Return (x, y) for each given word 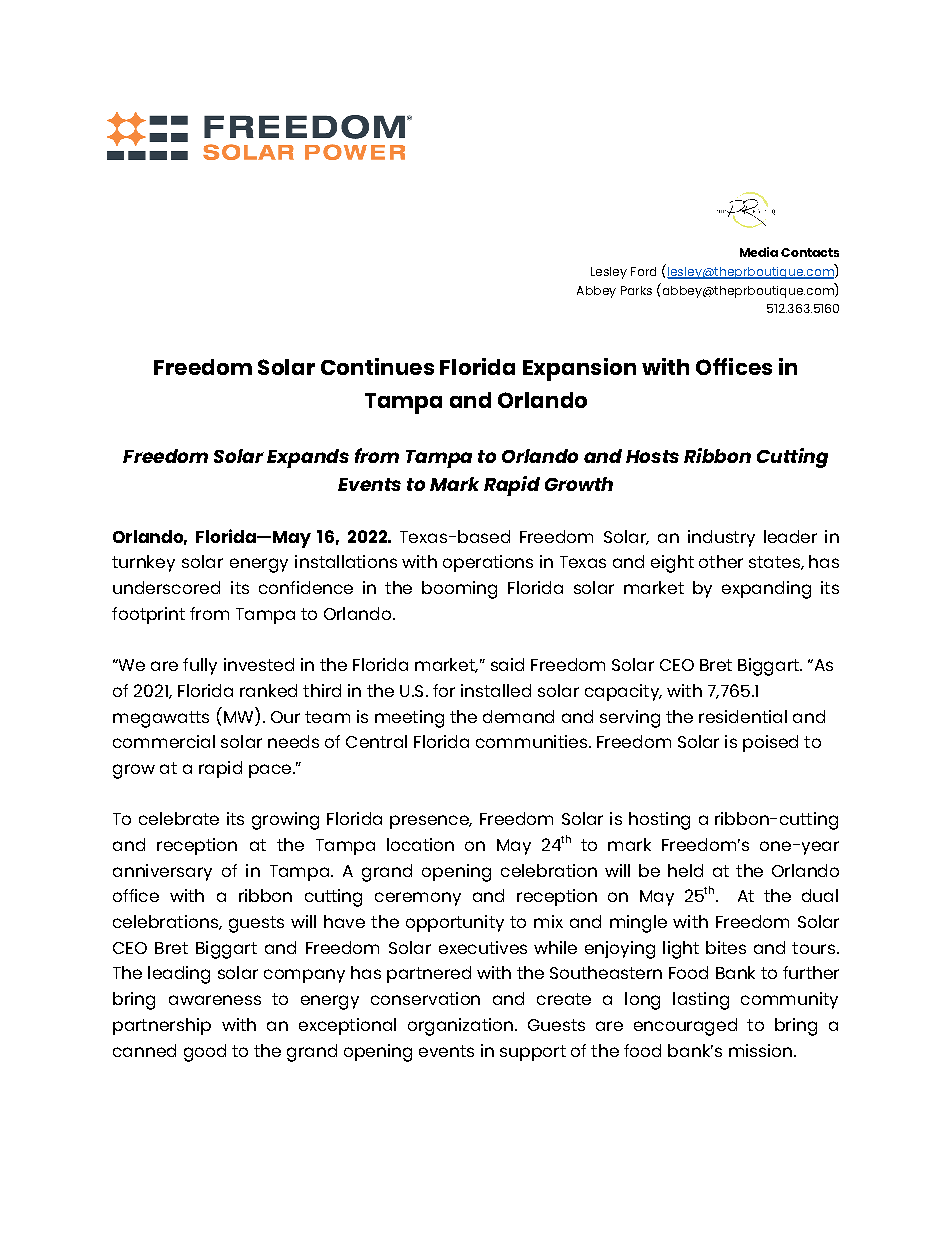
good (205, 1053)
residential (743, 716)
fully (200, 666)
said (507, 664)
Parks (636, 290)
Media (759, 252)
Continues (377, 366)
